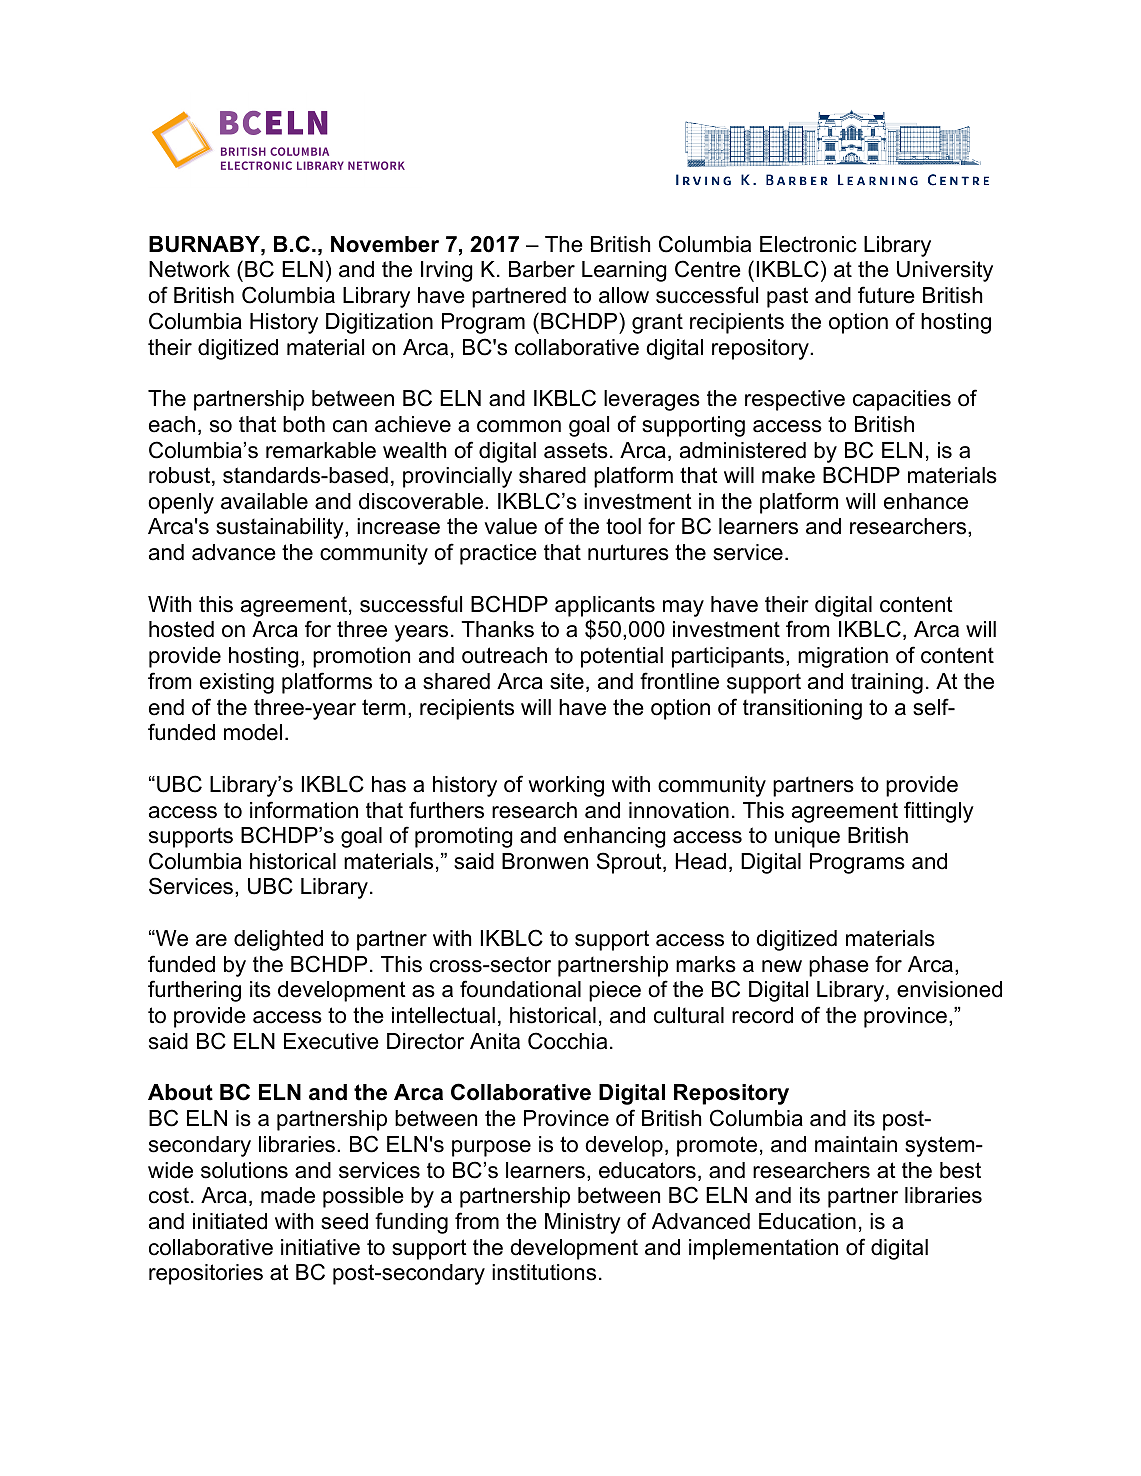 Image resolution: width=1141 pixels, height=1476 pixels. What do you see at coordinates (839, 966) in the page?
I see `phase` at bounding box center [839, 966].
